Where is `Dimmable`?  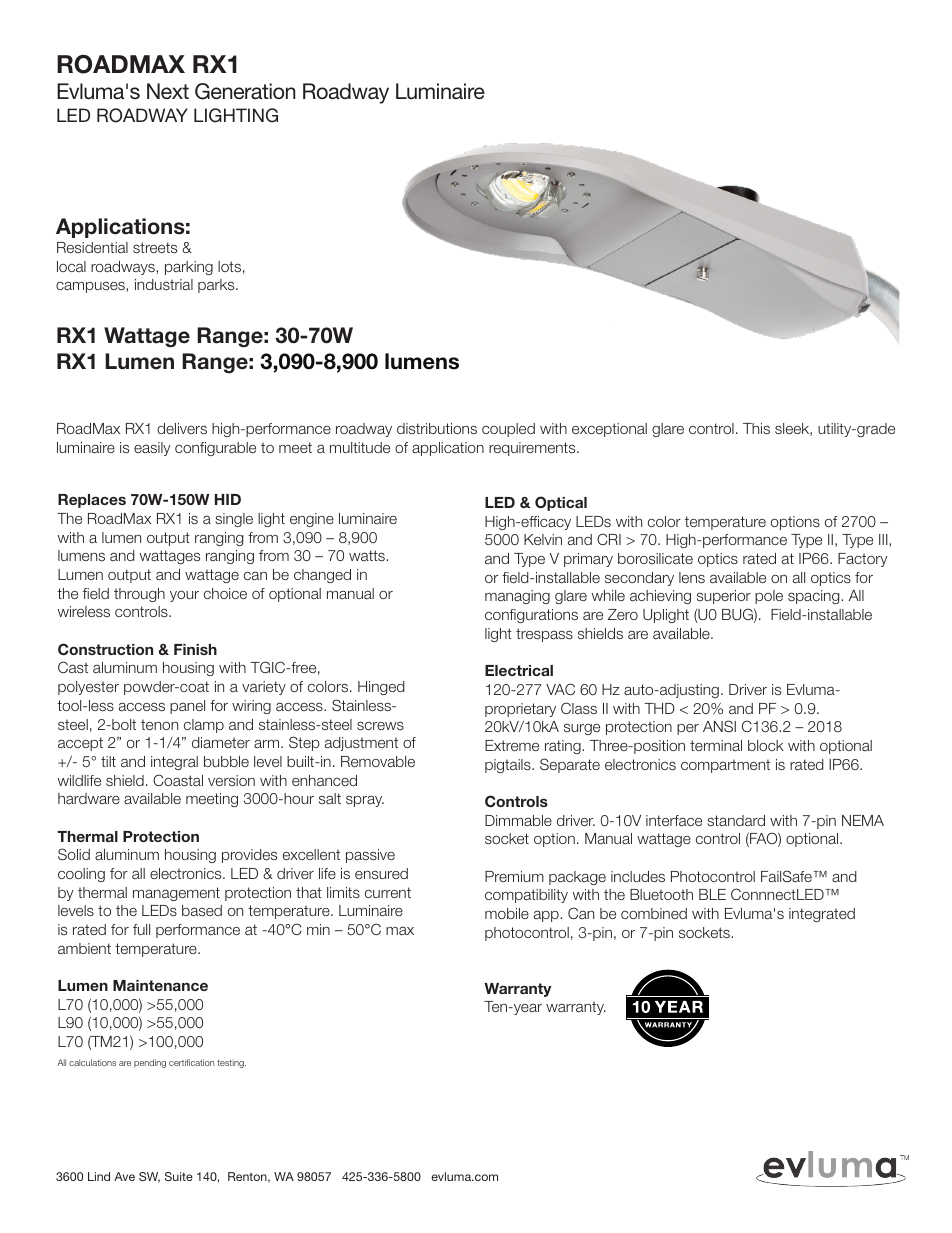 Dimmable is located at coordinates (518, 820).
